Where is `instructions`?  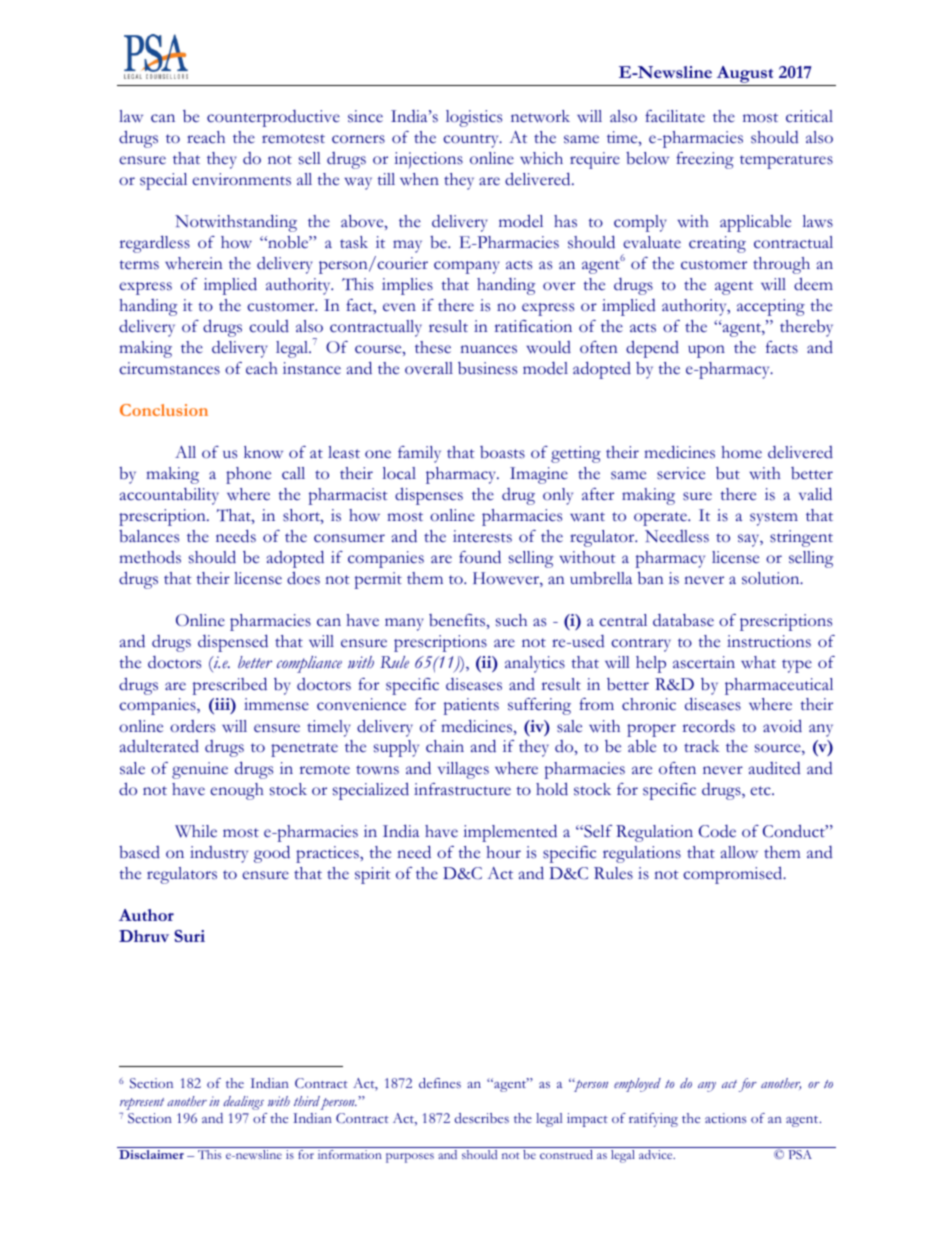
instructions is located at coordinates (769, 641).
